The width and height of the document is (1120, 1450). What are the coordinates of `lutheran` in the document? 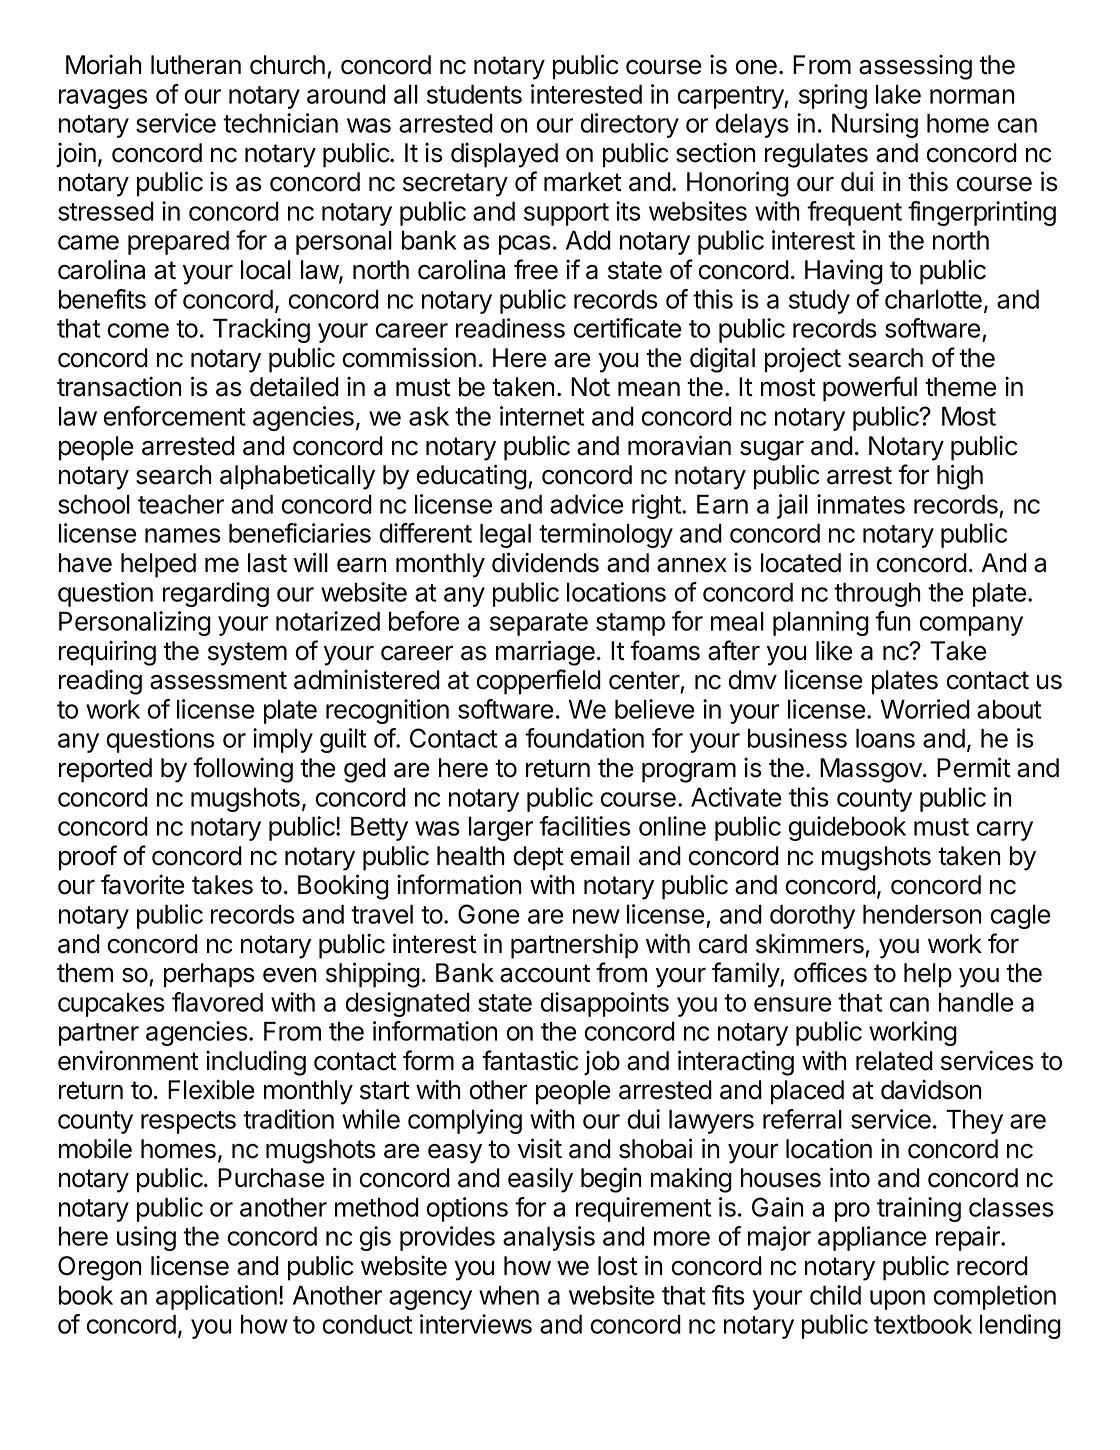 It's located at (196, 65).
